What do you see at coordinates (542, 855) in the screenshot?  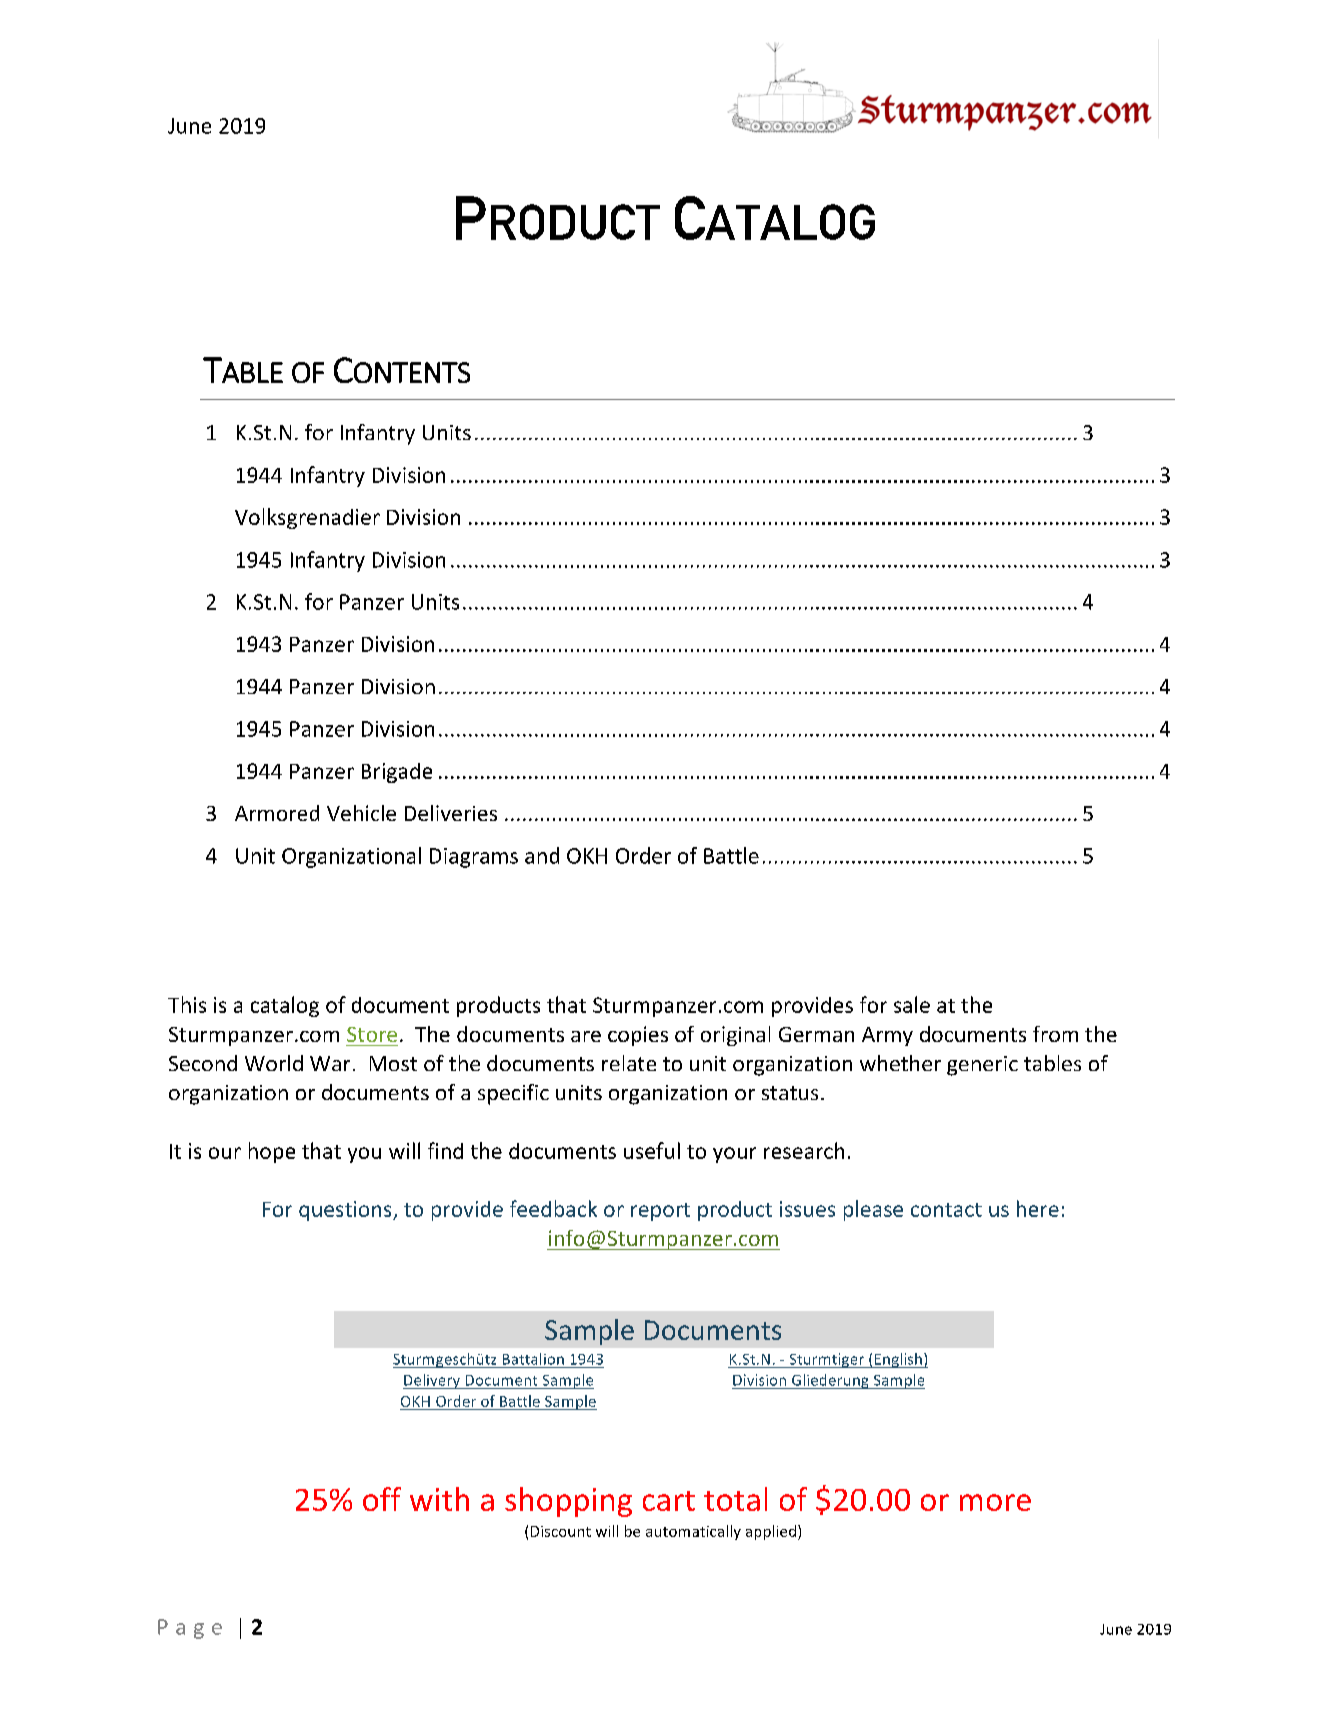 I see `and` at bounding box center [542, 855].
